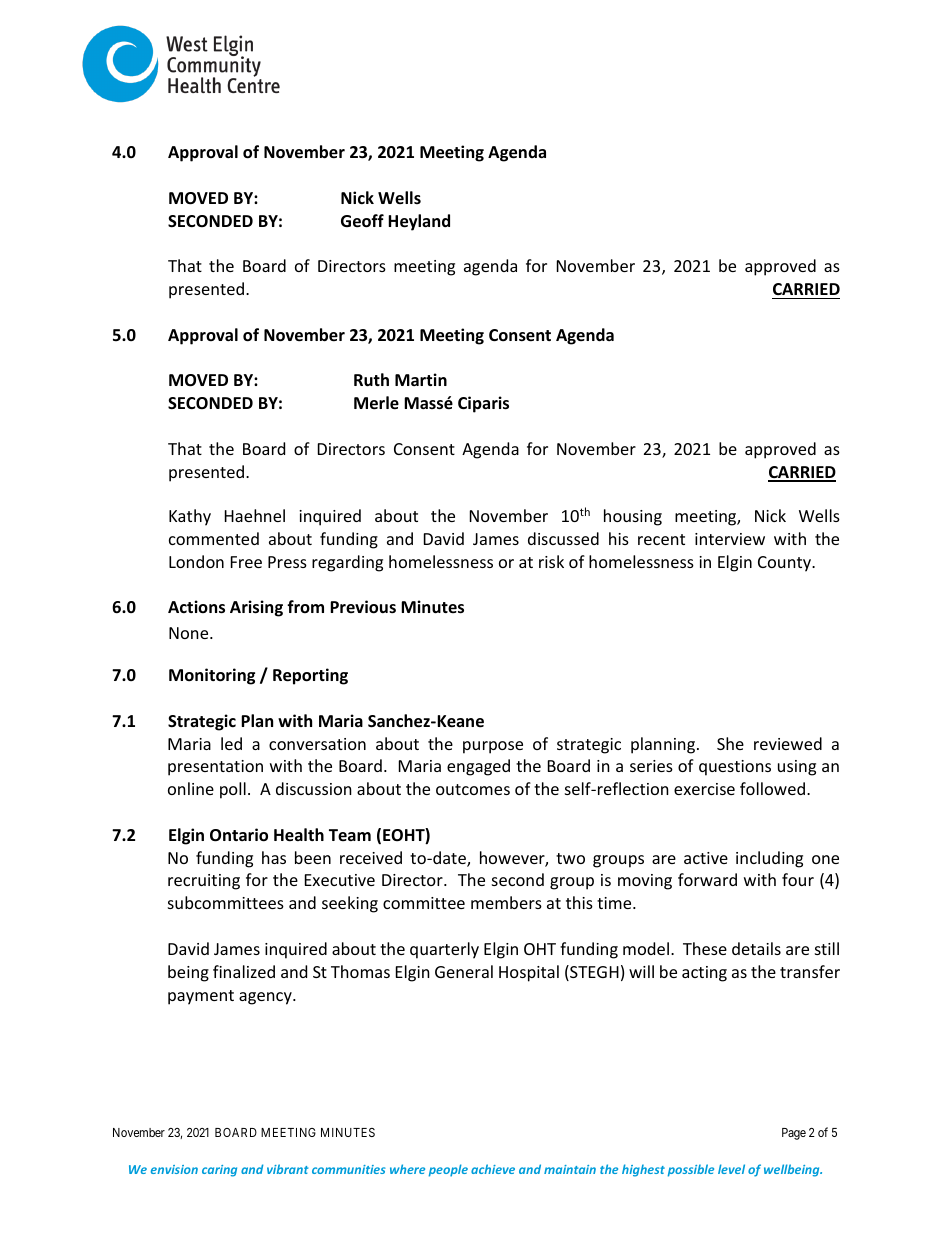 The height and width of the image is (1233, 952). I want to click on Geoff, so click(362, 221).
